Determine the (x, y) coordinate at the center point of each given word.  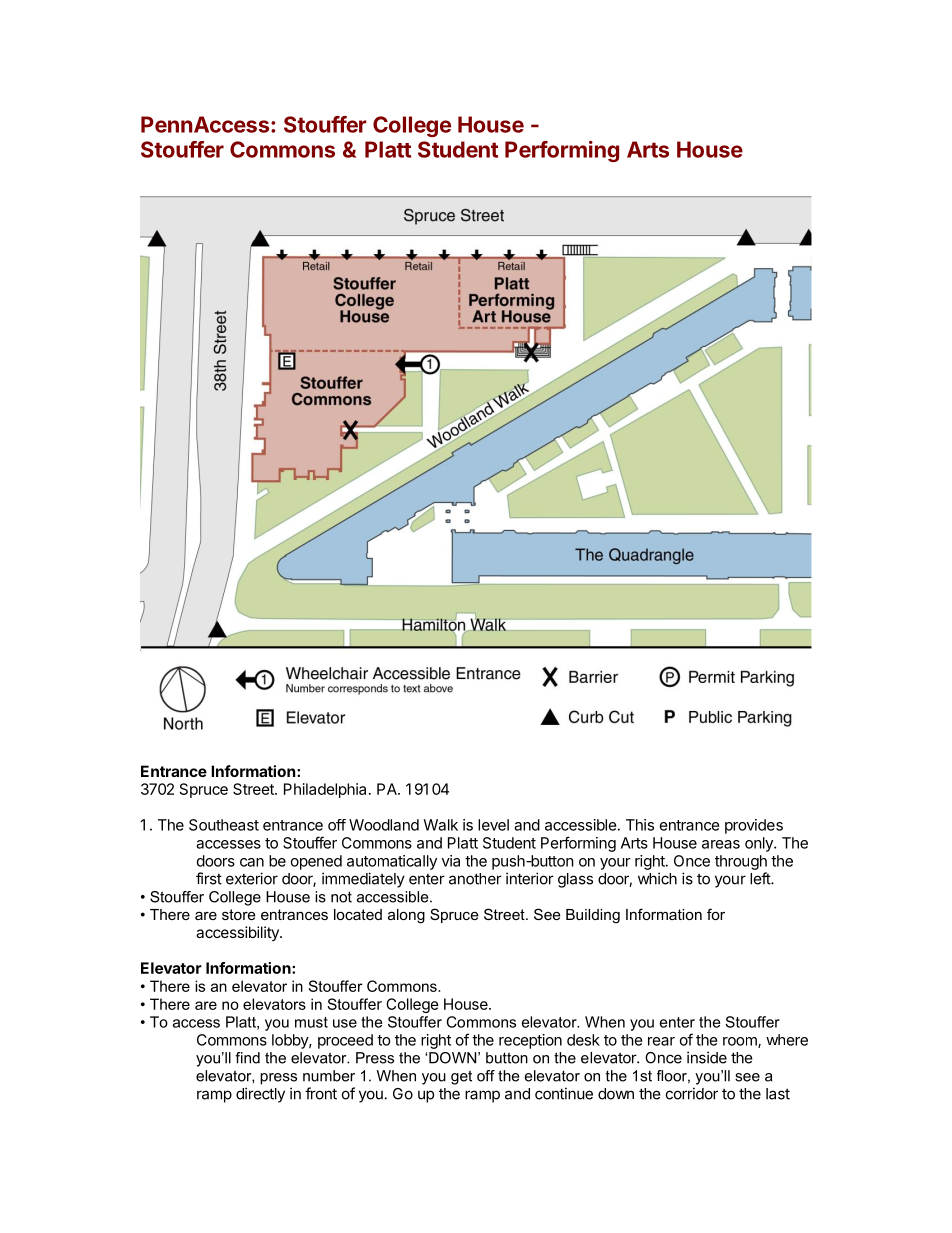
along (406, 916)
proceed (345, 1041)
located (358, 914)
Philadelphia (325, 790)
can (252, 862)
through (741, 862)
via (451, 861)
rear (661, 1041)
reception (530, 1041)
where (787, 1040)
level (493, 825)
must (311, 1022)
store (239, 914)
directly (260, 1095)
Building (593, 916)
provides (754, 826)
